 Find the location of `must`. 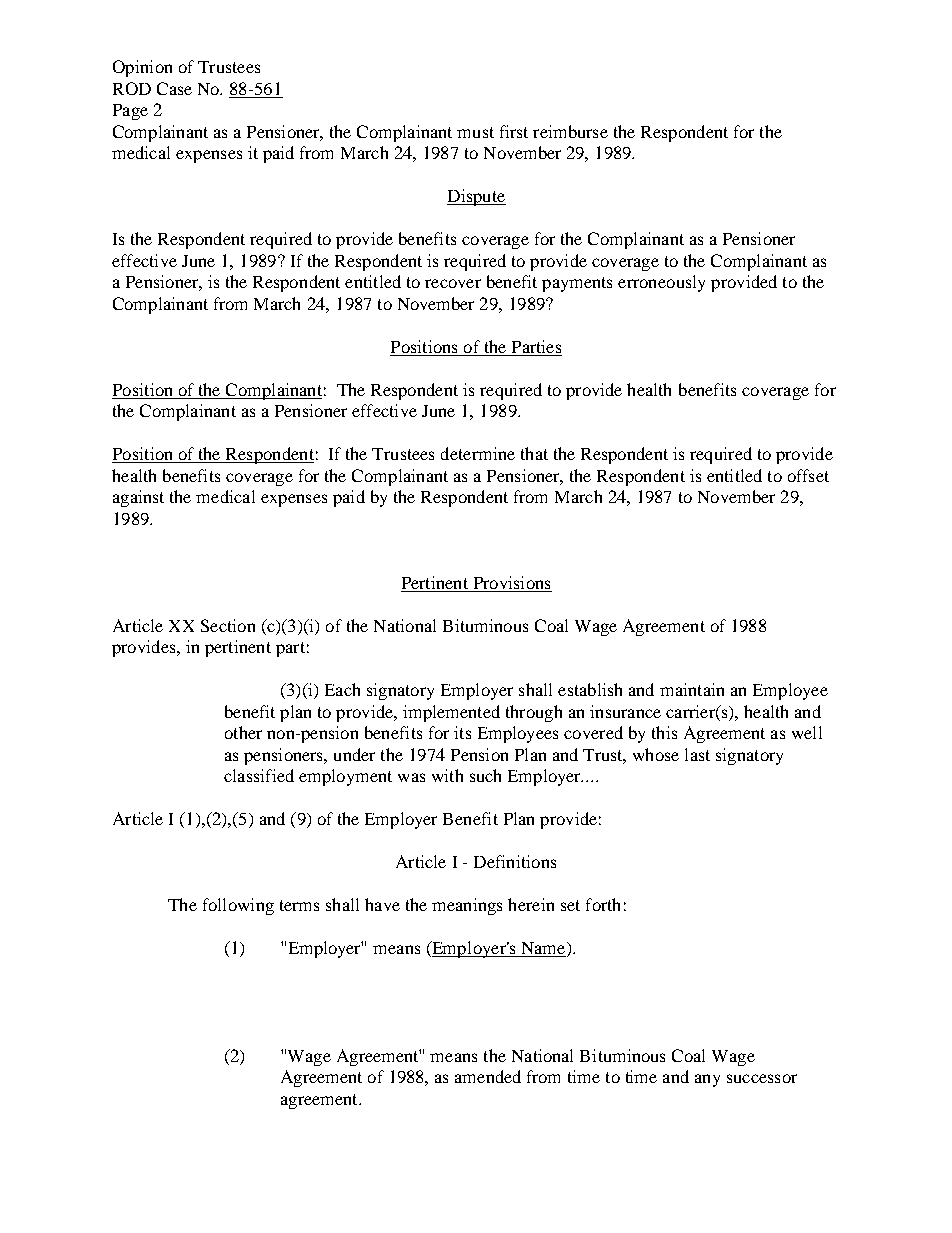

must is located at coordinates (475, 132).
